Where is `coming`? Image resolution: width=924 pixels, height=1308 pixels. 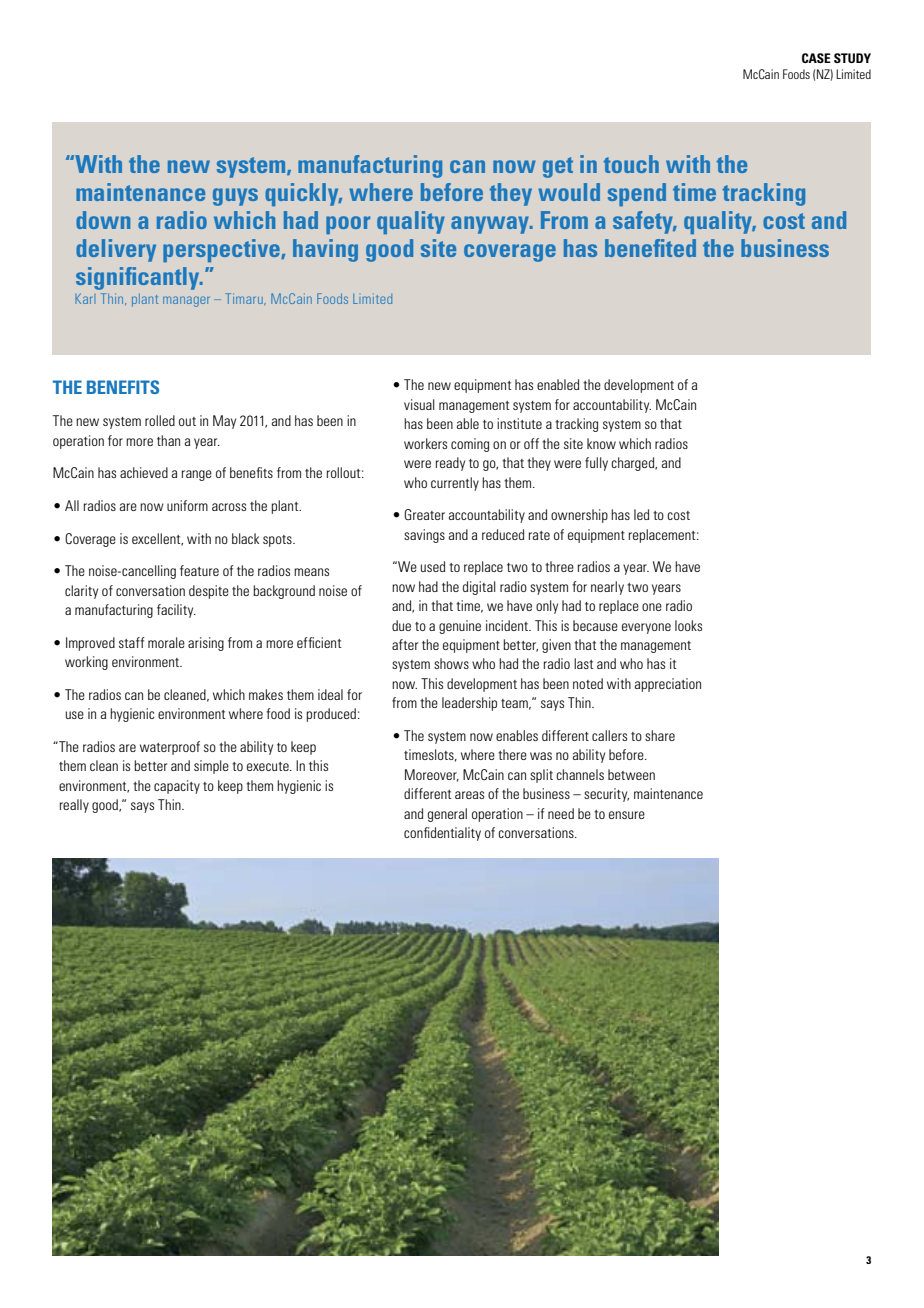 coming is located at coordinates (470, 445).
